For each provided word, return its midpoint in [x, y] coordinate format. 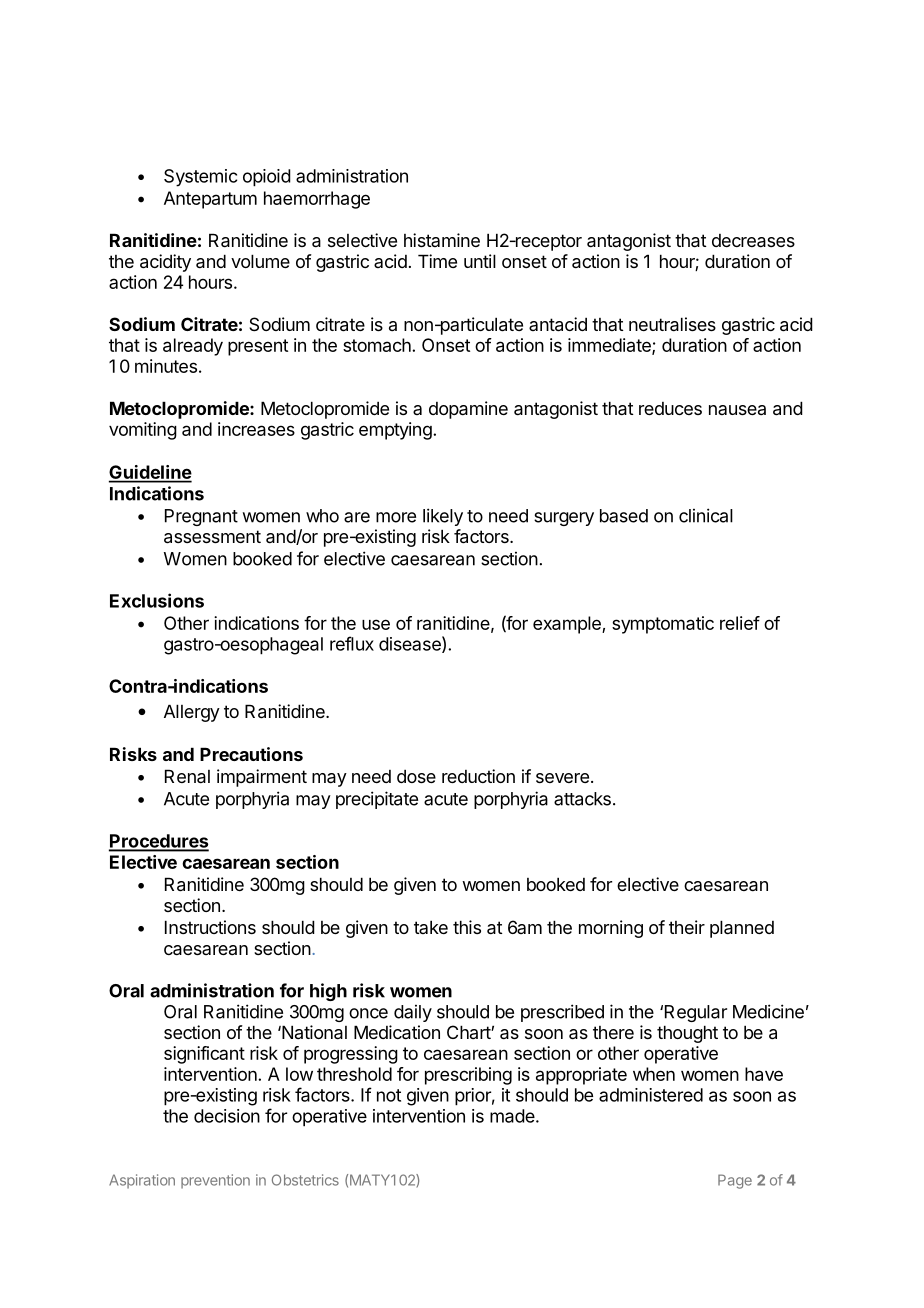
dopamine [468, 410]
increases [256, 429]
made [513, 1116]
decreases [753, 241]
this [467, 927]
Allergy [192, 713]
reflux [352, 643]
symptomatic [663, 625]
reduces [670, 408]
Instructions [210, 927]
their [687, 927]
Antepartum [210, 200]
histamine [442, 240]
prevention [215, 1181]
